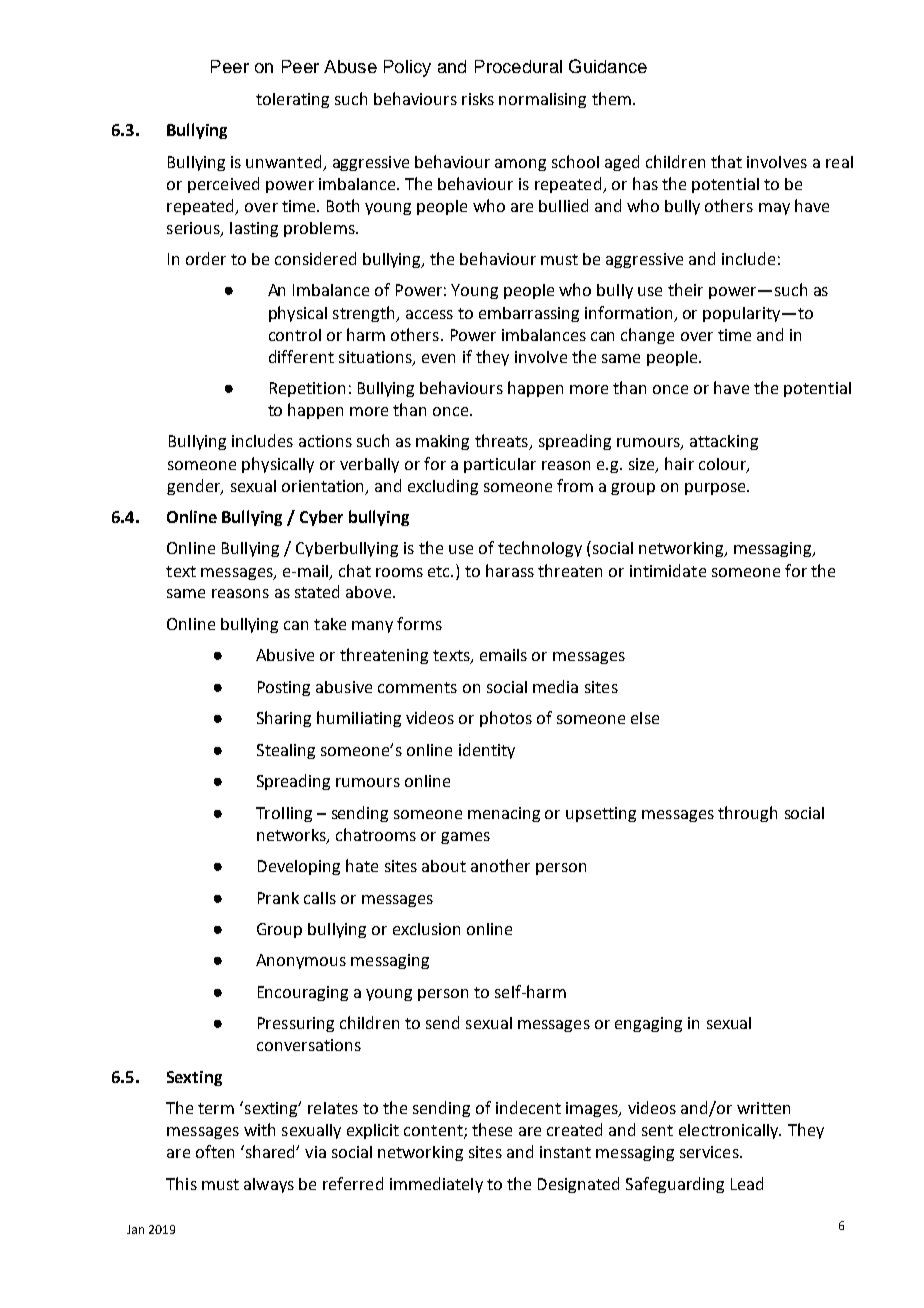 The width and height of the image is (924, 1308). Describe the element at coordinates (726, 161) in the image. I see `that` at that location.
